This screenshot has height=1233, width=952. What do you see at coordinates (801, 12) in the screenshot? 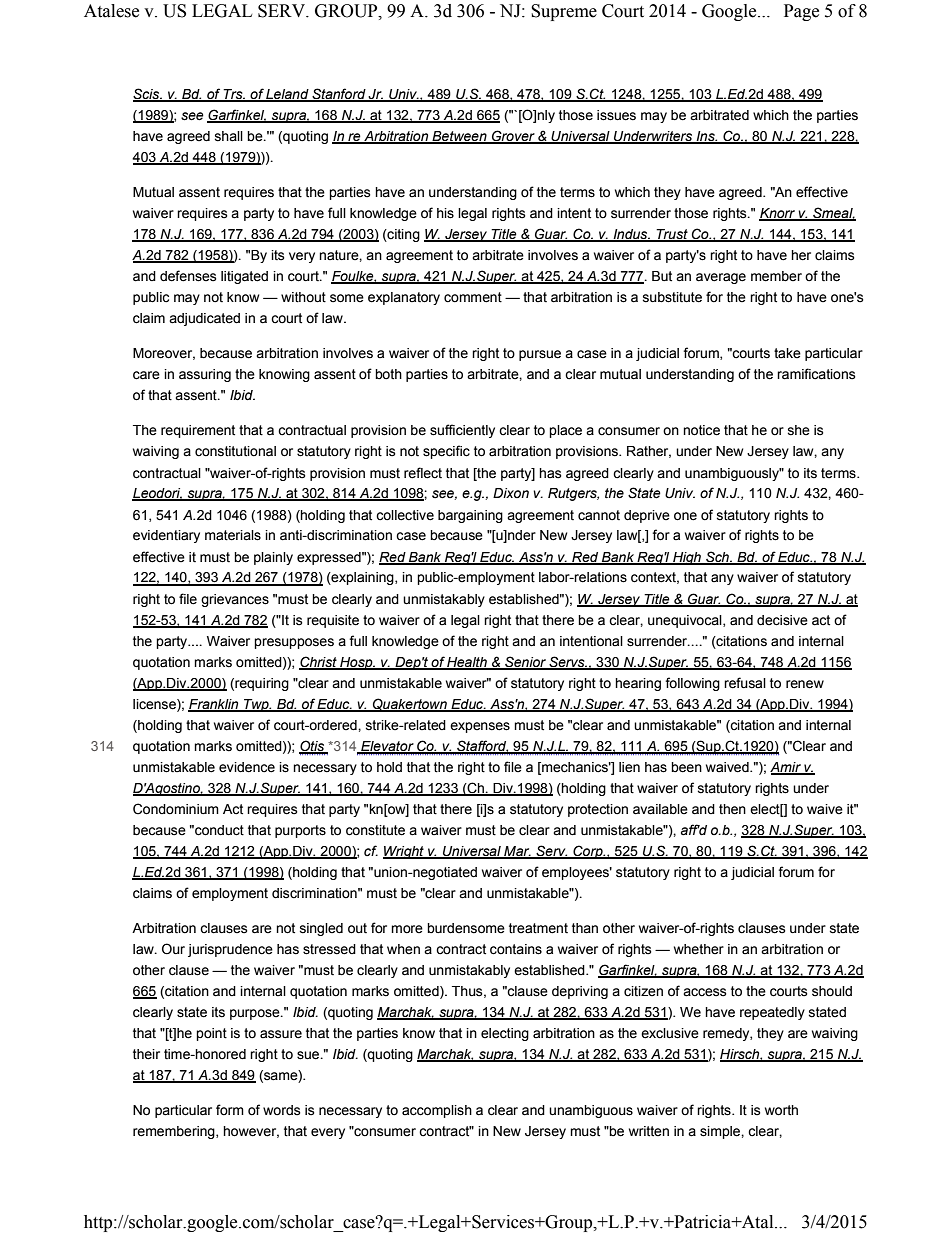
I see `Page` at bounding box center [801, 12].
